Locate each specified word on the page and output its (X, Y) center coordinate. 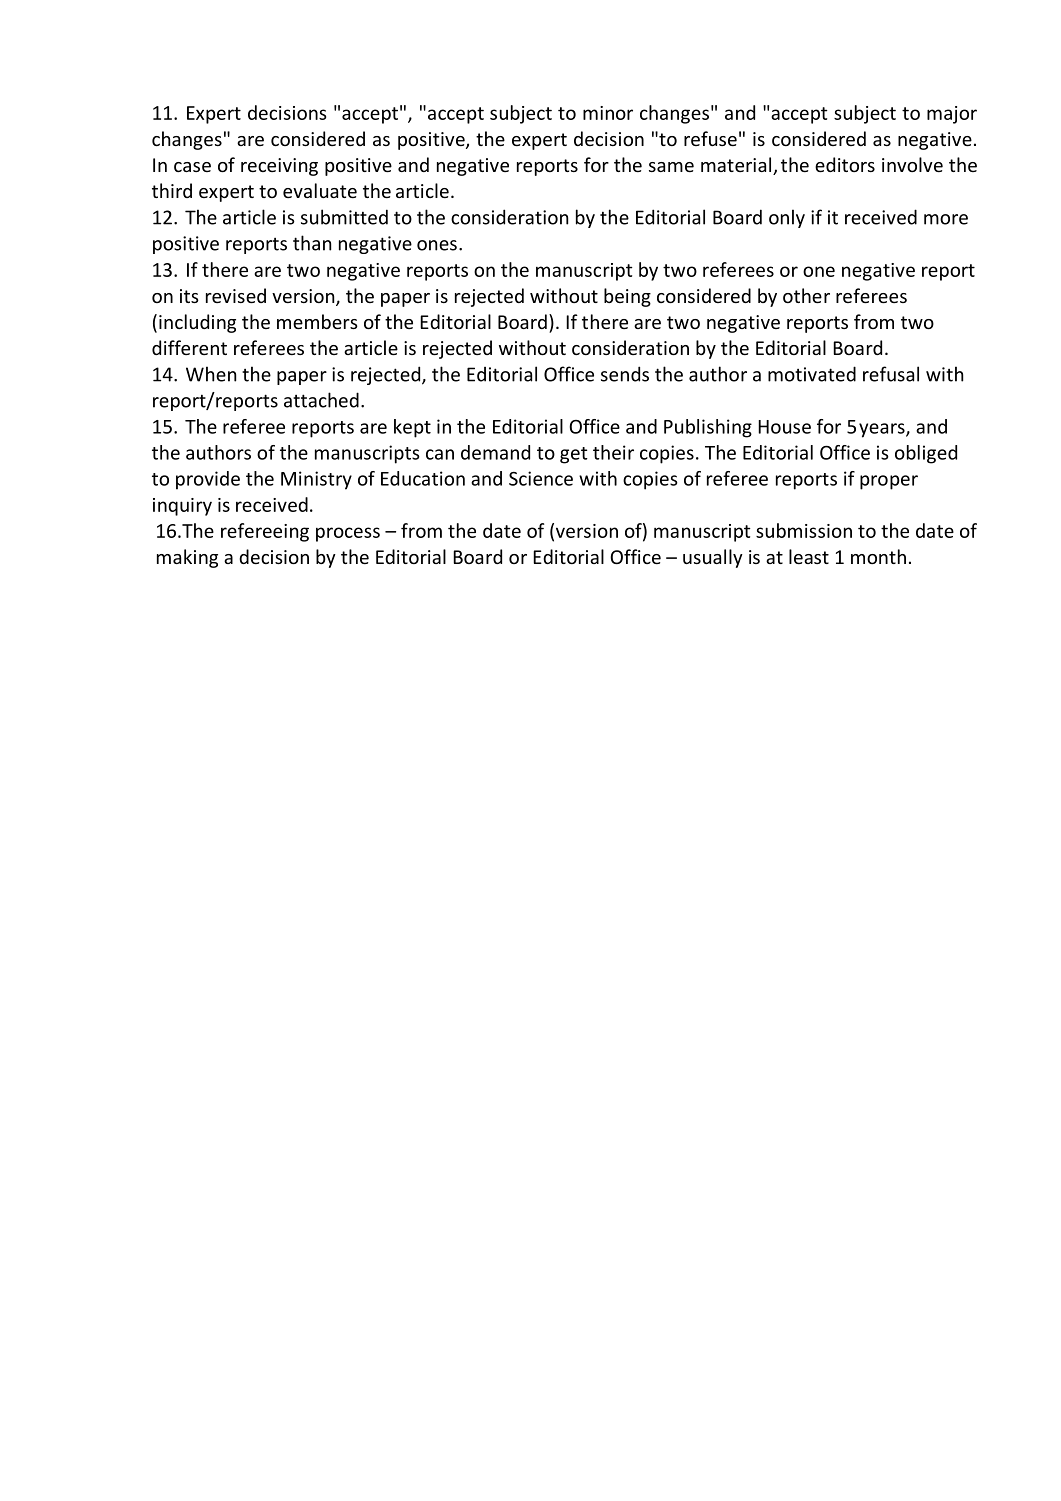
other (806, 295)
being (627, 297)
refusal (891, 374)
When (211, 374)
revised (236, 295)
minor (608, 113)
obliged (926, 454)
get (574, 455)
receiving (279, 167)
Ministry (316, 480)
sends (625, 374)
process (348, 534)
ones (437, 245)
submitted (344, 217)
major (952, 115)
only (787, 218)
